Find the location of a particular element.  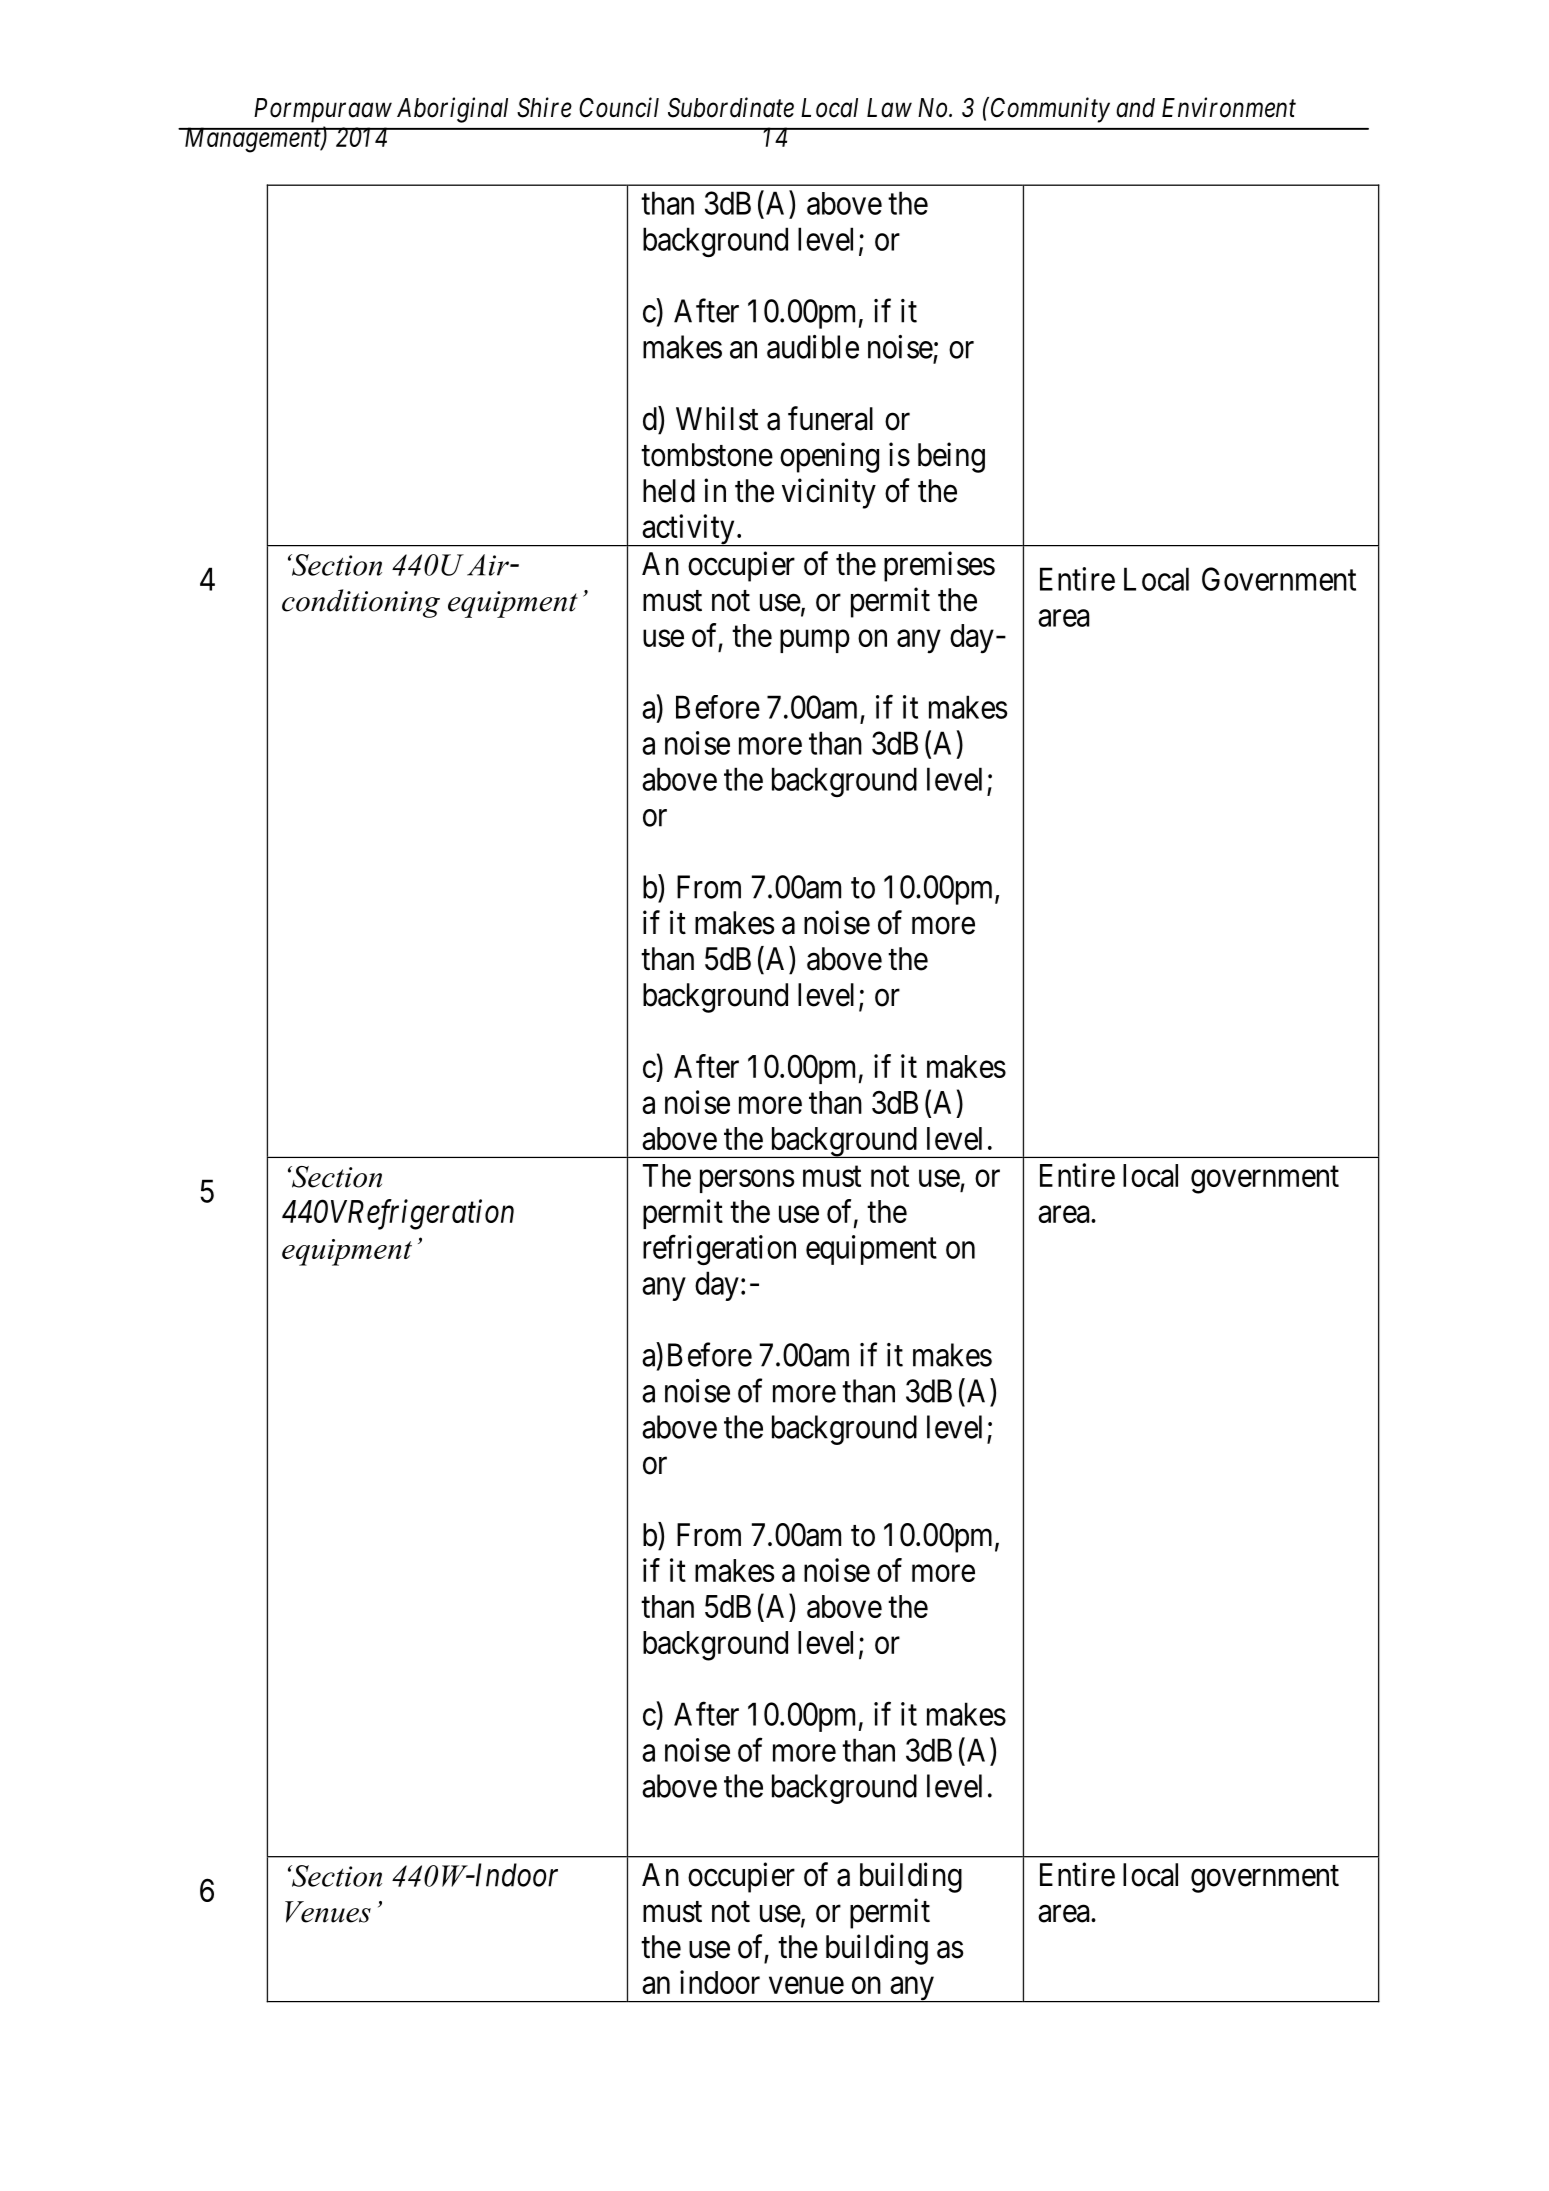

Shire is located at coordinates (544, 107).
